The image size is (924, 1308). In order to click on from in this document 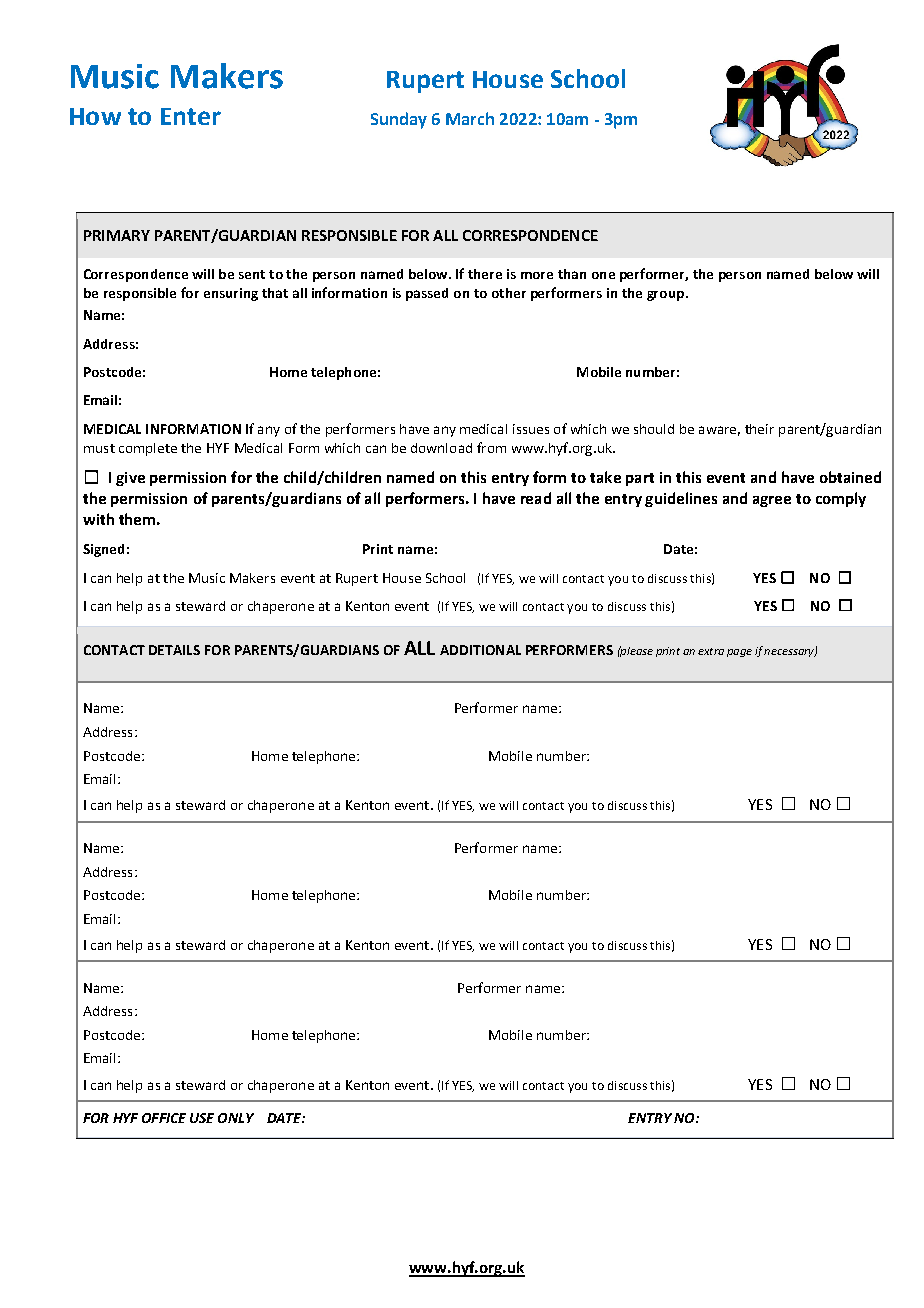, I will do `click(491, 447)`.
